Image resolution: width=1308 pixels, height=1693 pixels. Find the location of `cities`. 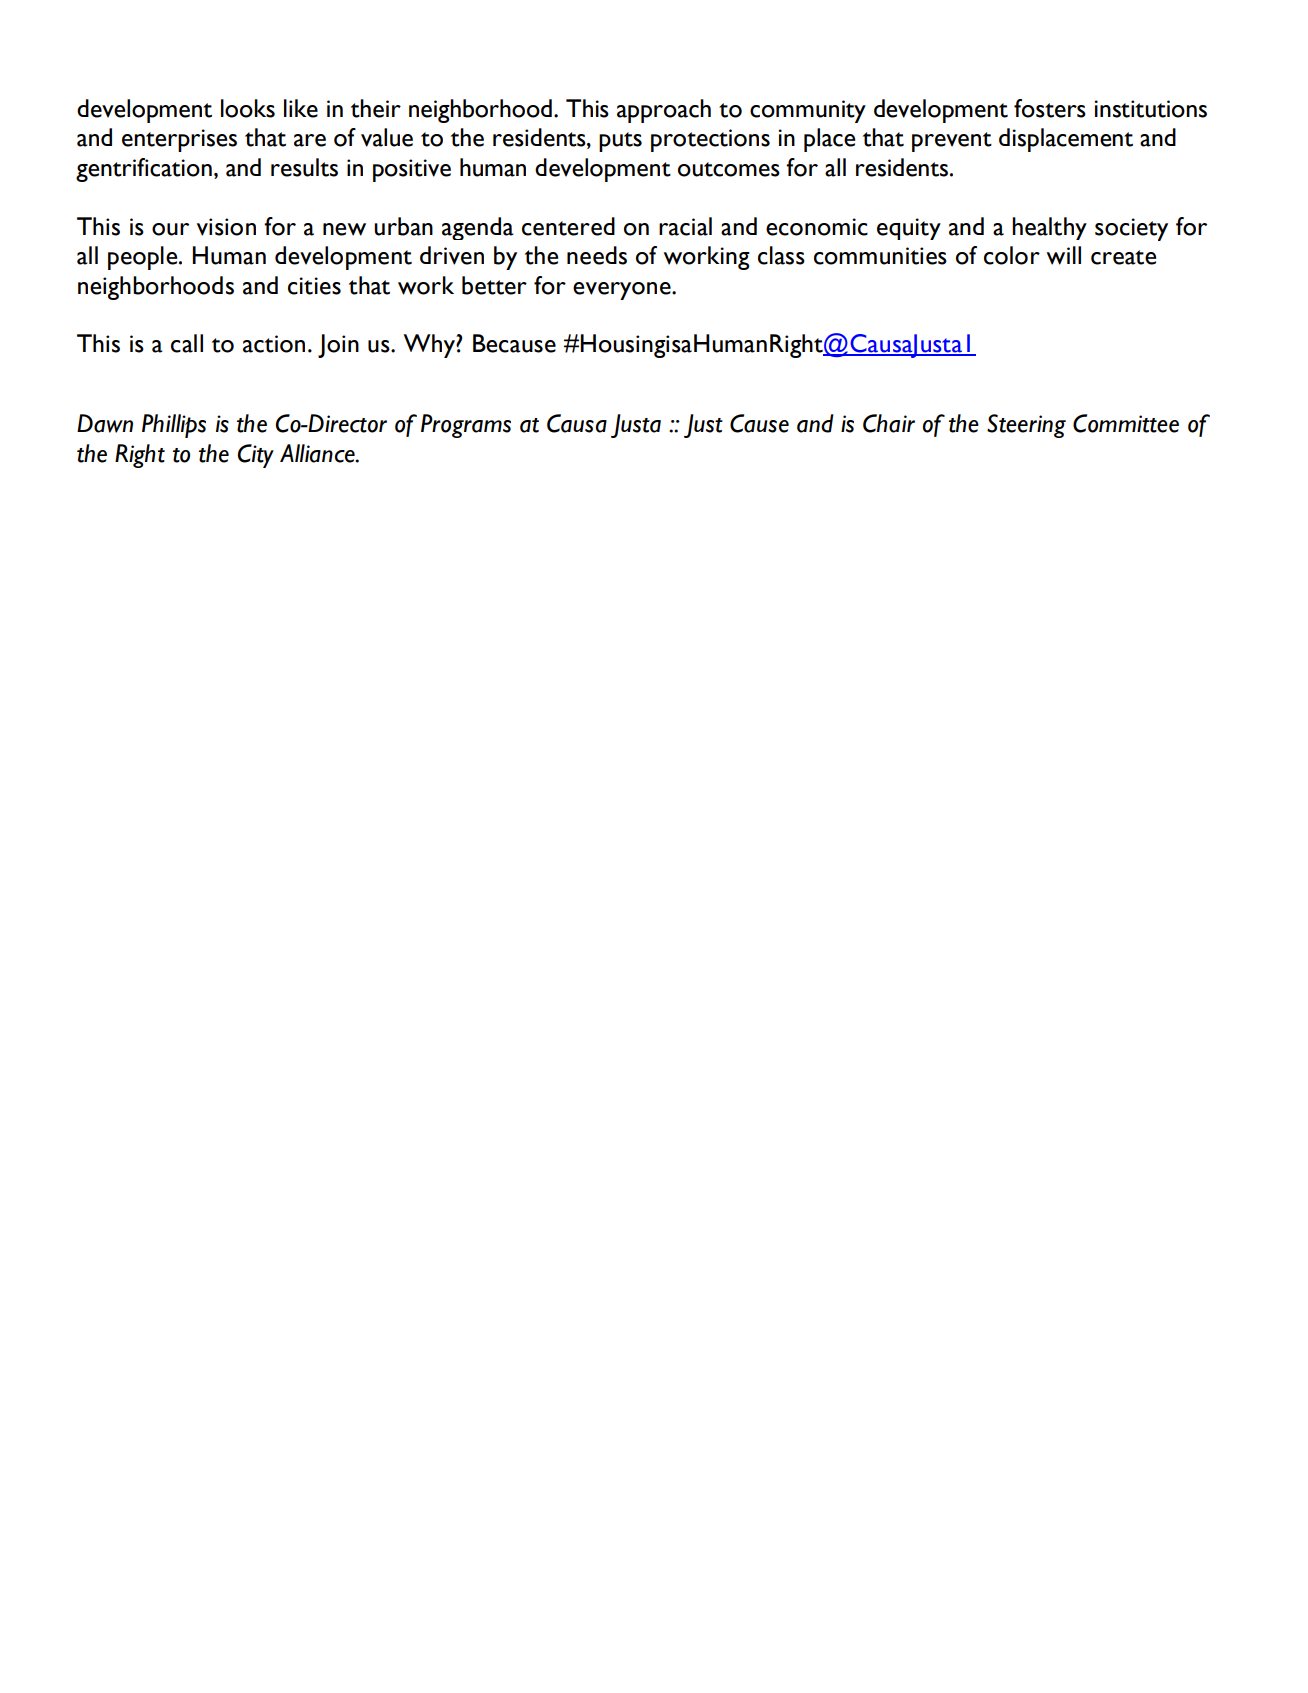

cities is located at coordinates (314, 286).
